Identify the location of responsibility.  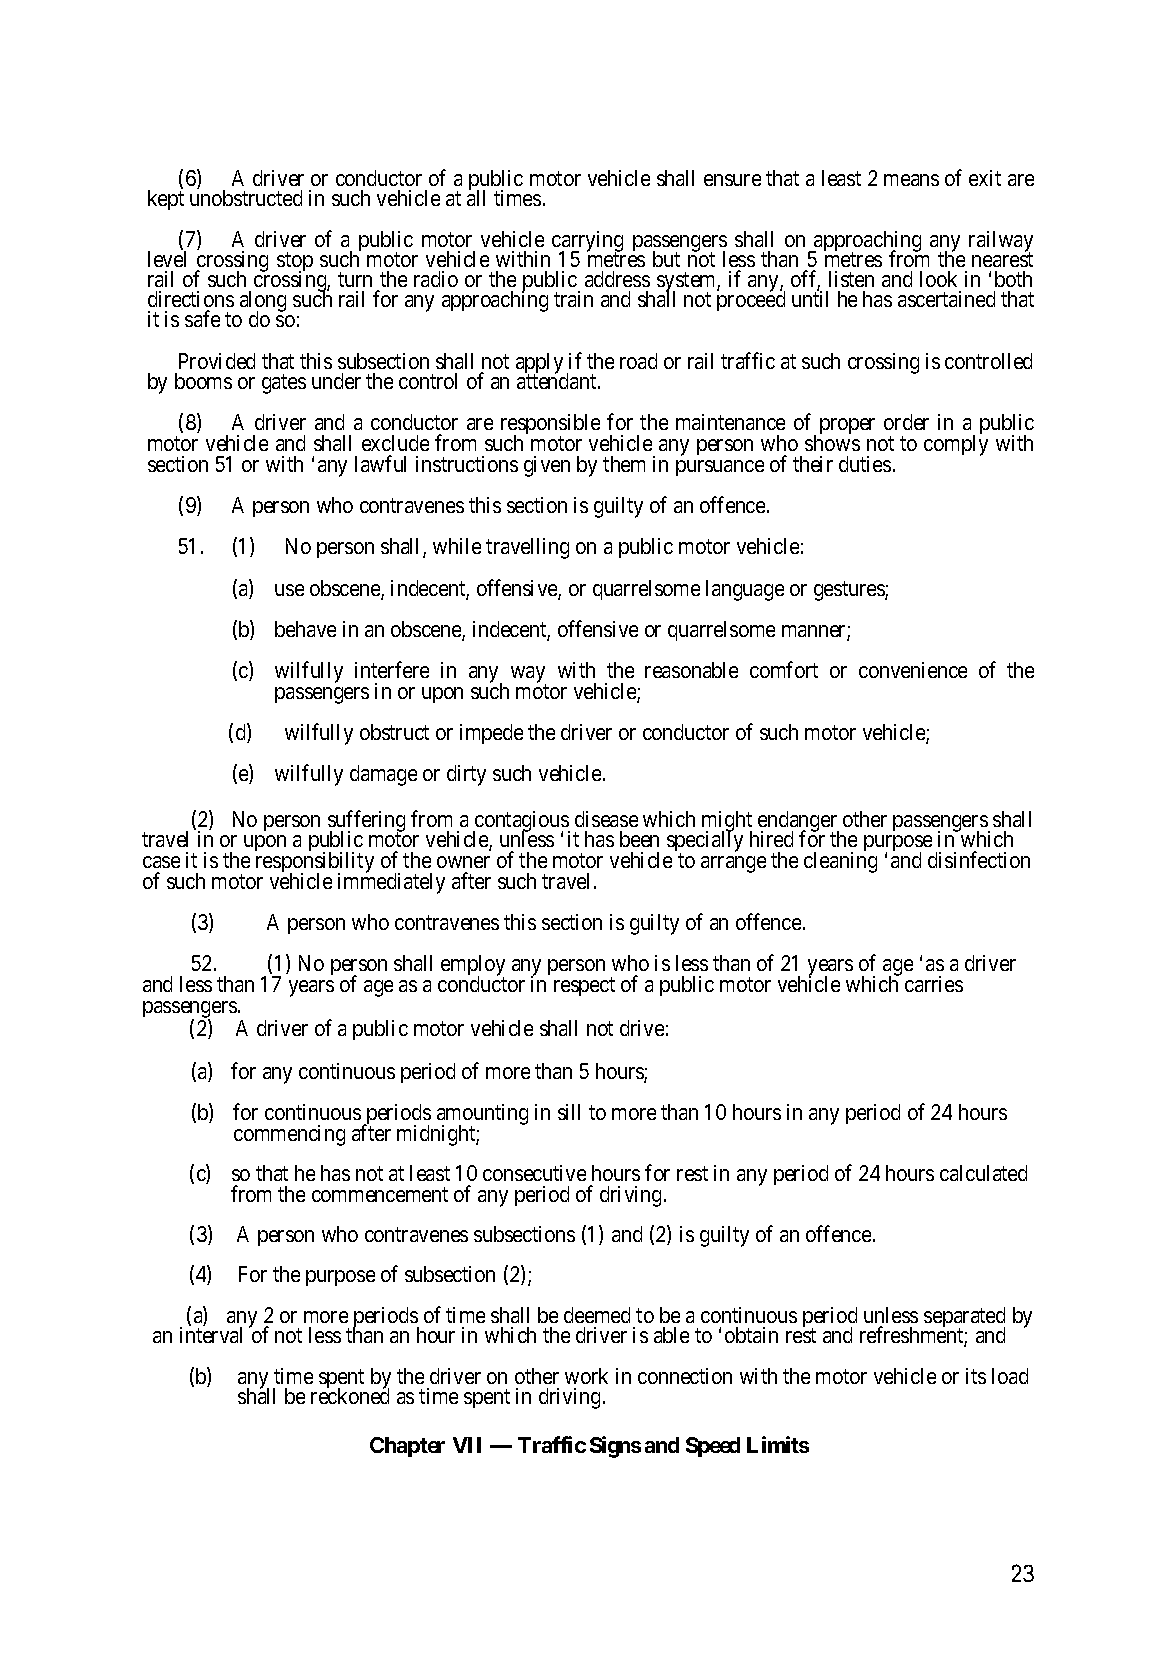
(315, 864).
